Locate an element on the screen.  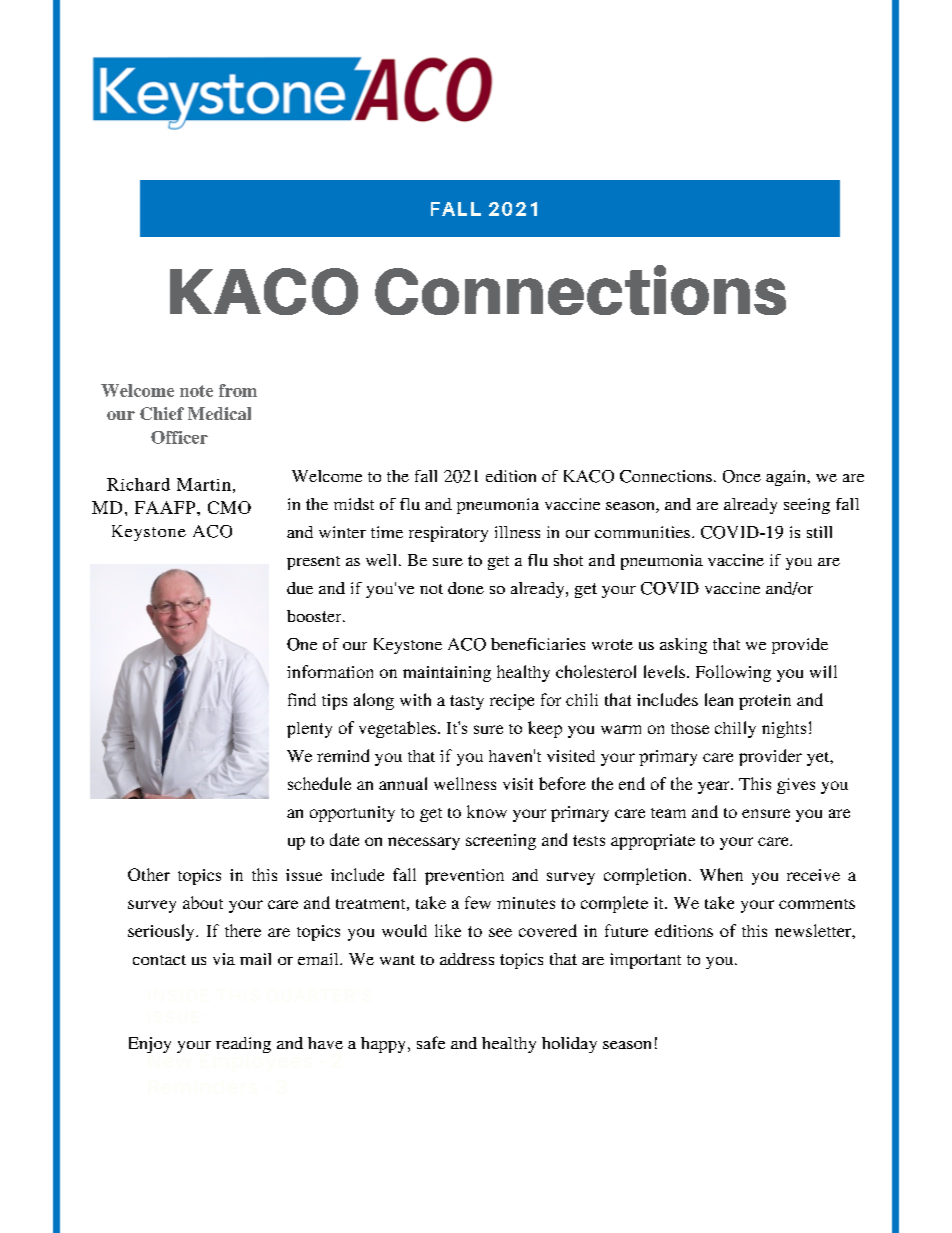
asking is located at coordinates (683, 646).
